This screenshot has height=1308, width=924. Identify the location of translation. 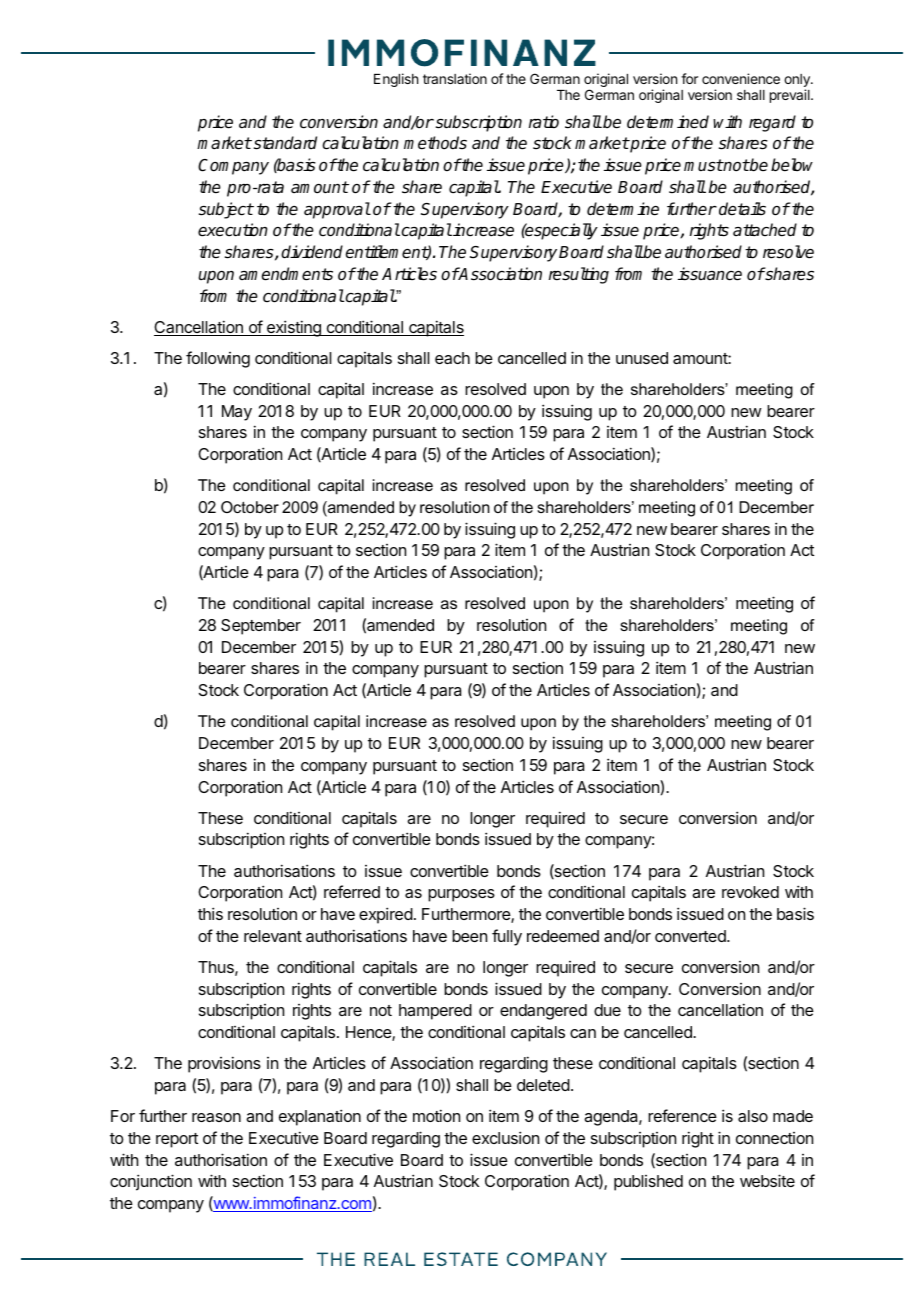
(455, 78).
